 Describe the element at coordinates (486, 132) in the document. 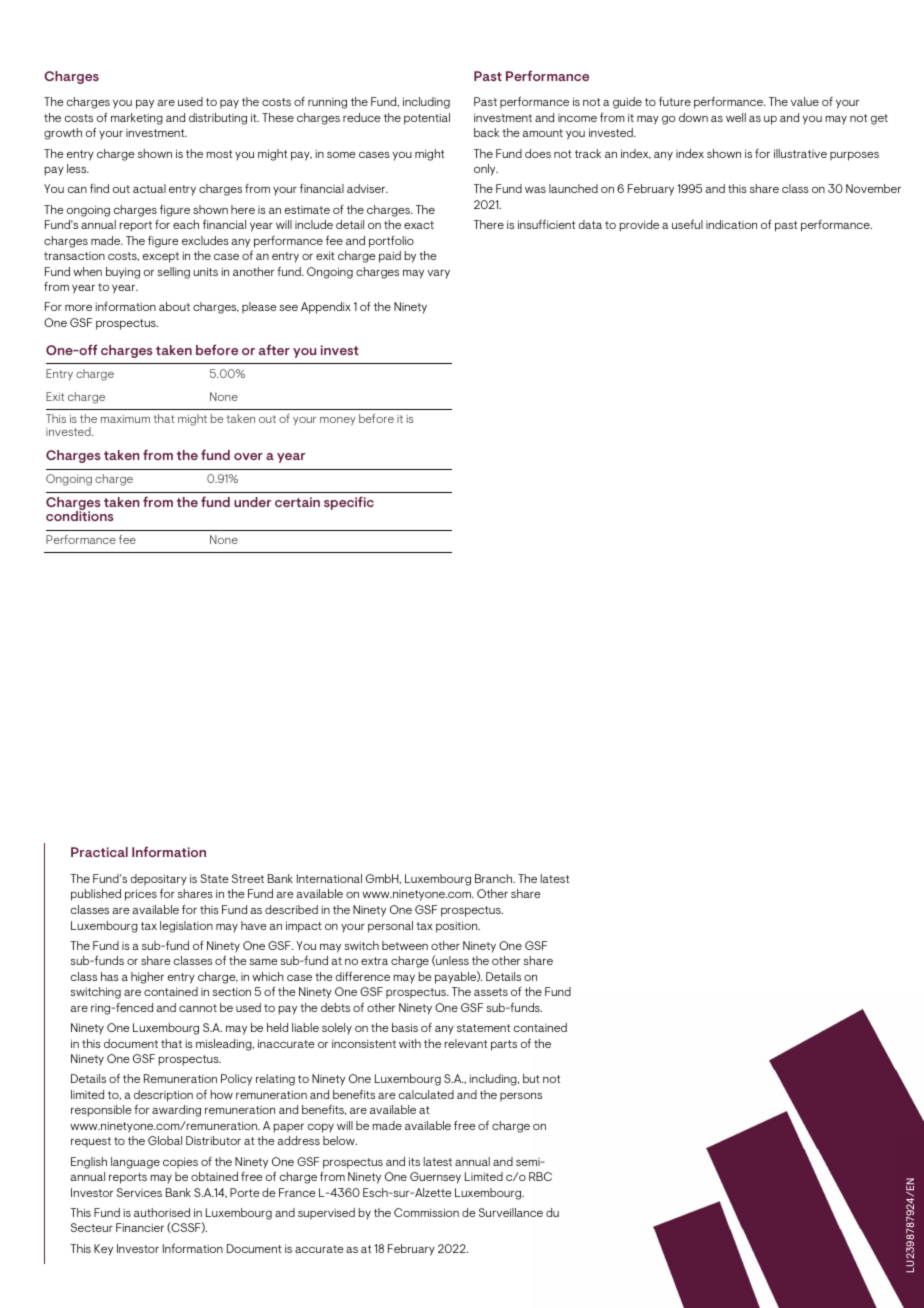

I see `back` at that location.
